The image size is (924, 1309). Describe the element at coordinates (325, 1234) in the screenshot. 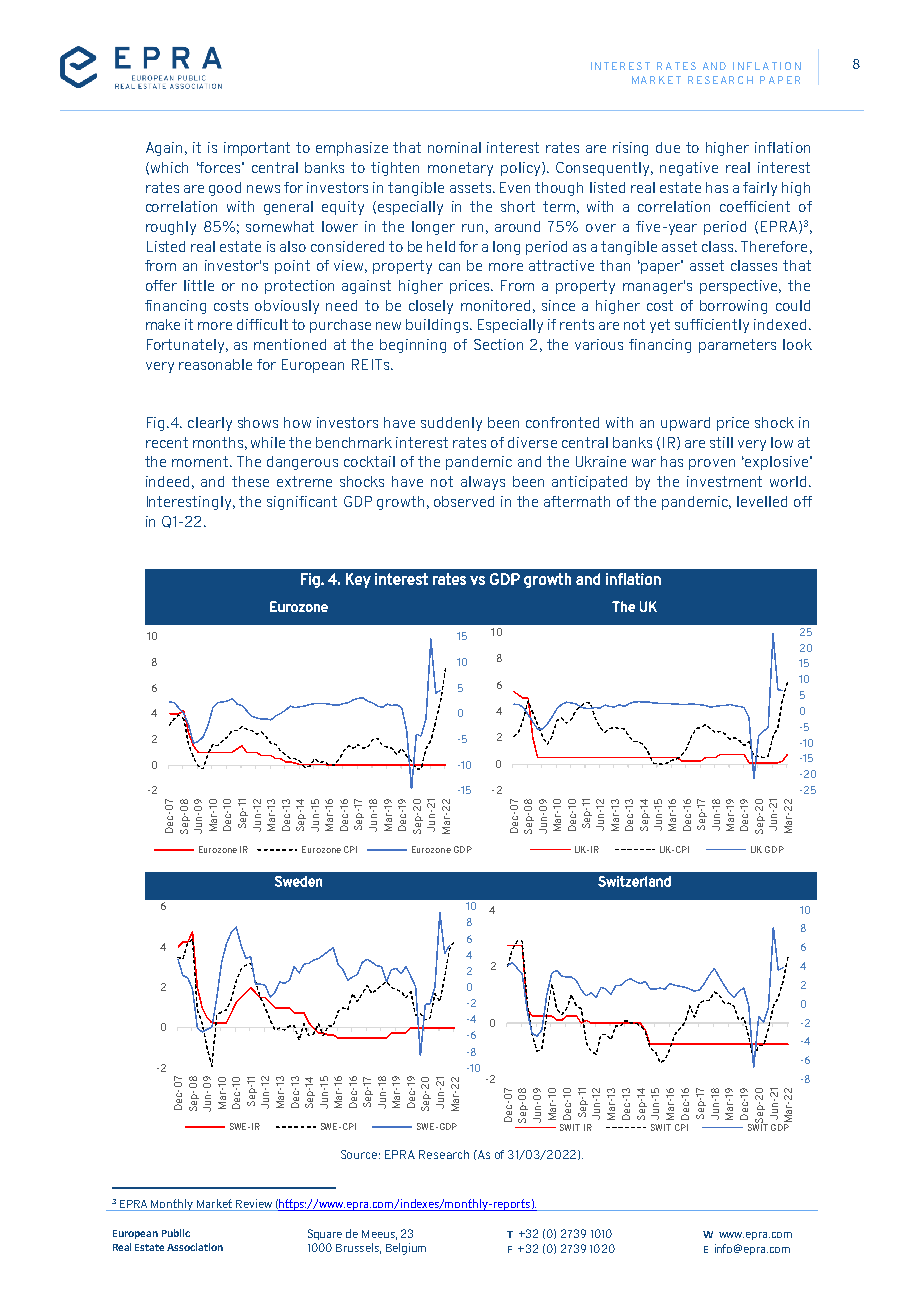

I see `Square` at that location.
